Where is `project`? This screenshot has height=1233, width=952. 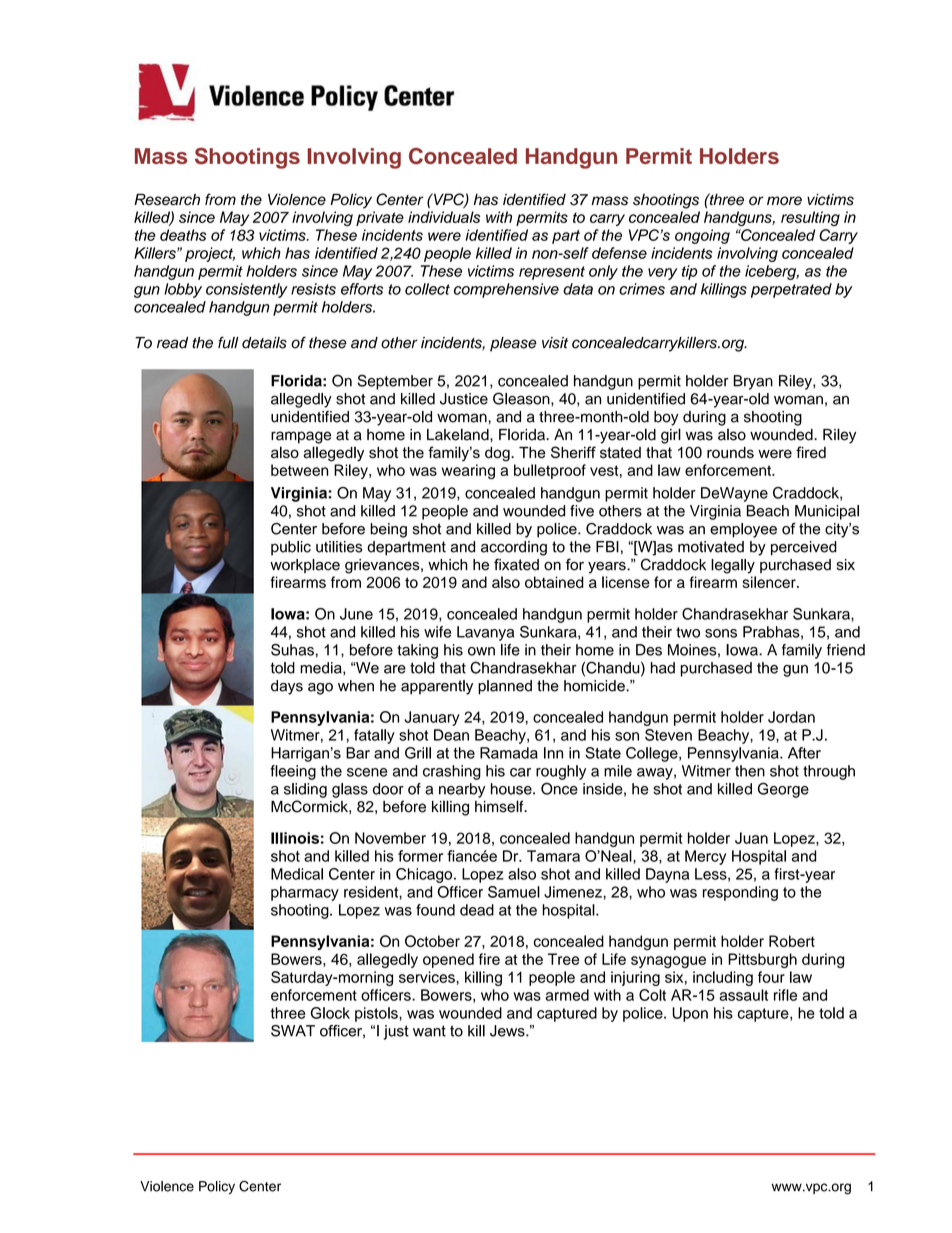
project is located at coordinates (210, 254).
